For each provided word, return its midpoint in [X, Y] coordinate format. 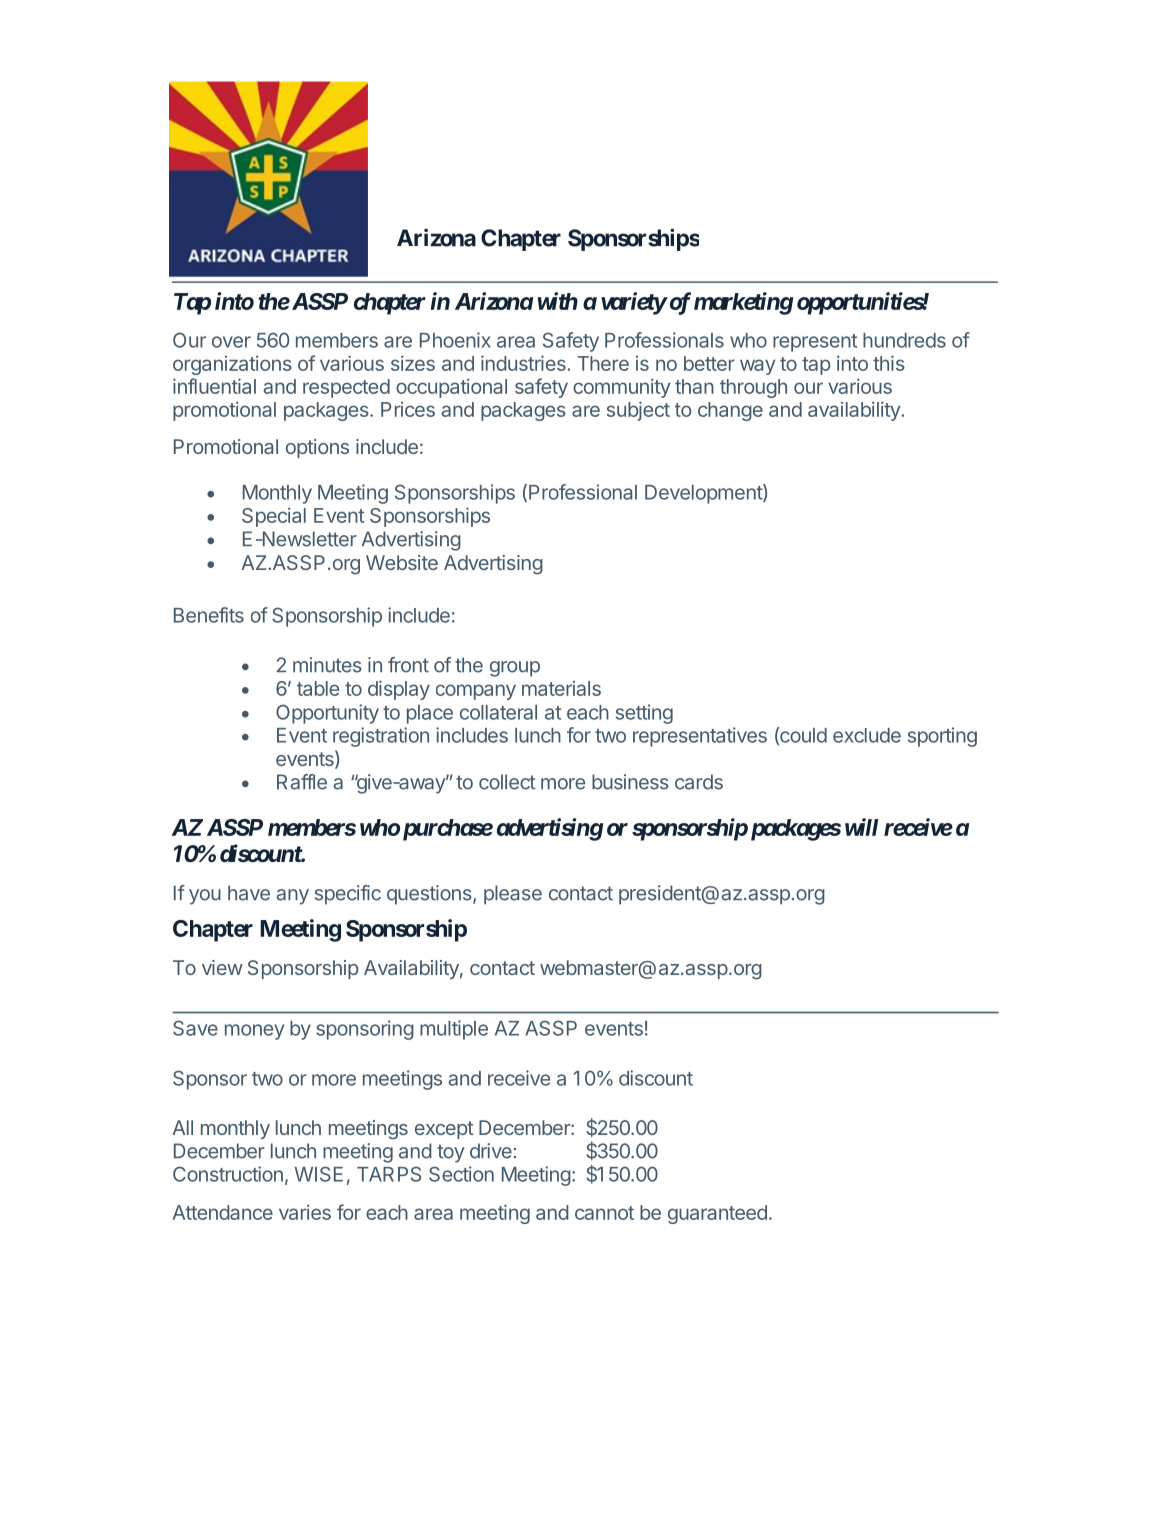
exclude [867, 735]
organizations [232, 365]
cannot [604, 1213]
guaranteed [717, 1214]
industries [524, 363]
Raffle [302, 782]
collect [507, 782]
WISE [318, 1174]
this [889, 363]
